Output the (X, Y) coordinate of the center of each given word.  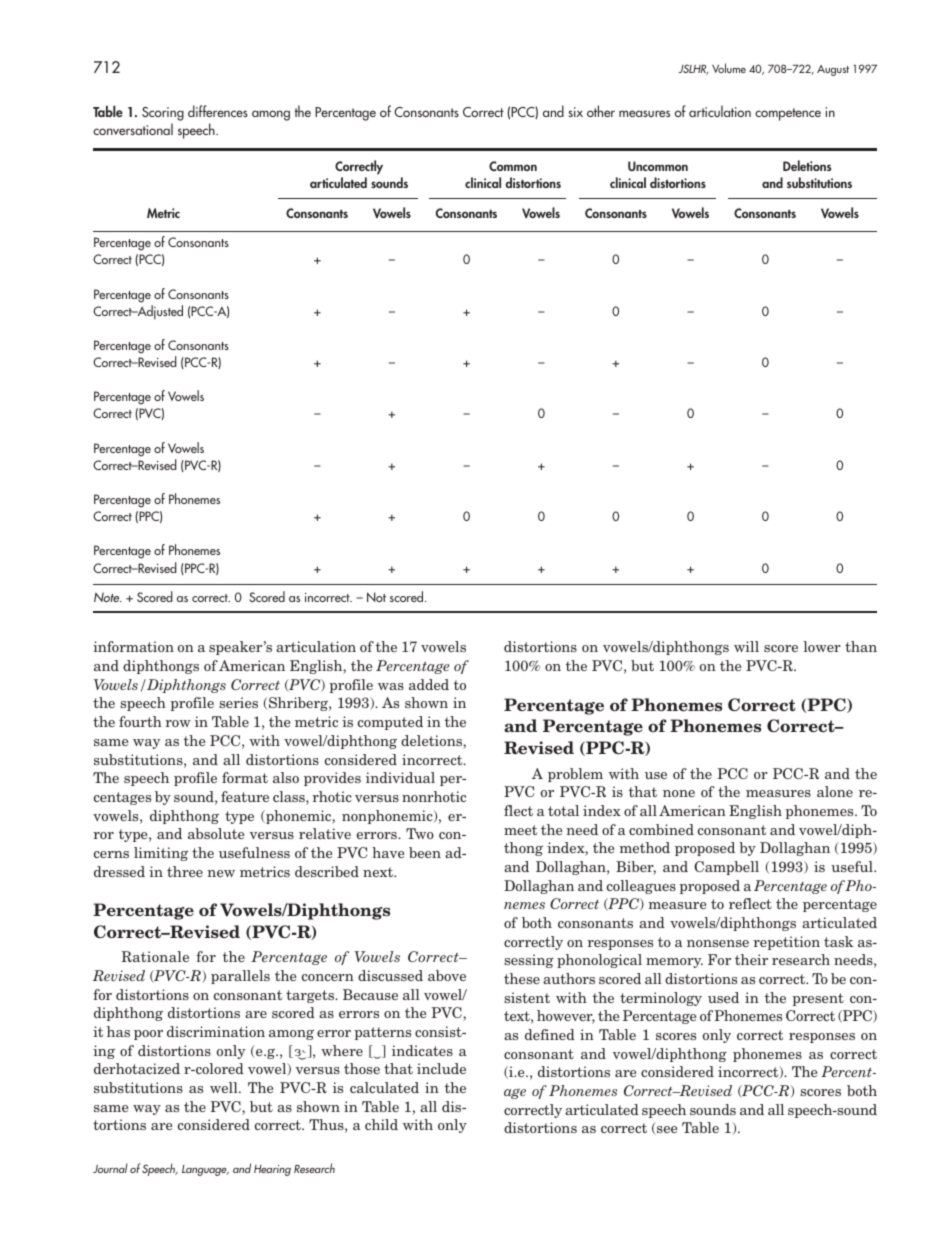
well (225, 1087)
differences (218, 111)
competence (788, 114)
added (429, 684)
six (576, 112)
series (238, 702)
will (746, 646)
